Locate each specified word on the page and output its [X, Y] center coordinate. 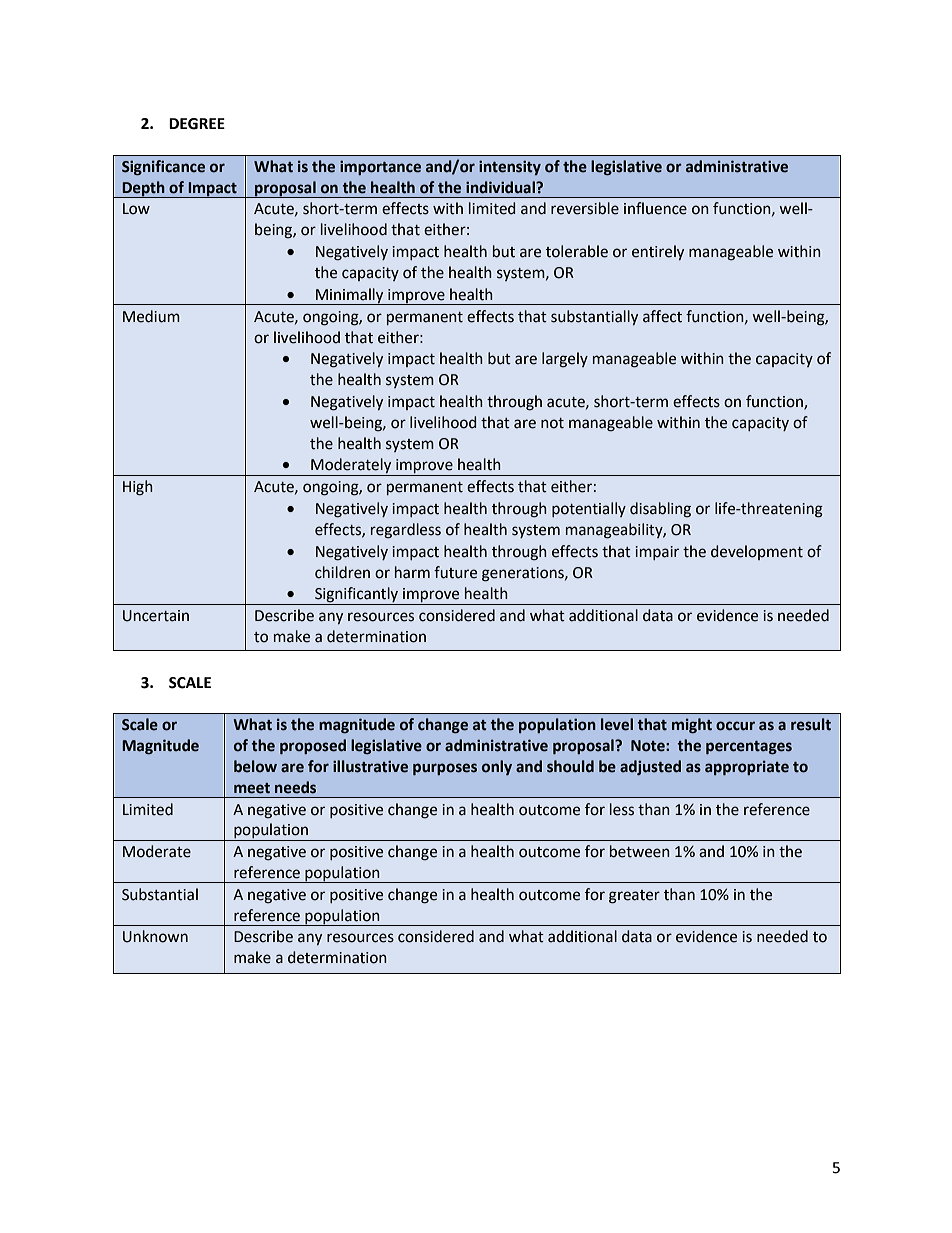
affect [662, 316]
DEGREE [197, 124]
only [497, 767]
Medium [151, 316]
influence [655, 208]
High [138, 488]
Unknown [155, 936]
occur [735, 726]
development [757, 552]
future [455, 572]
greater [634, 897]
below [255, 766]
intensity [510, 167]
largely [565, 360]
